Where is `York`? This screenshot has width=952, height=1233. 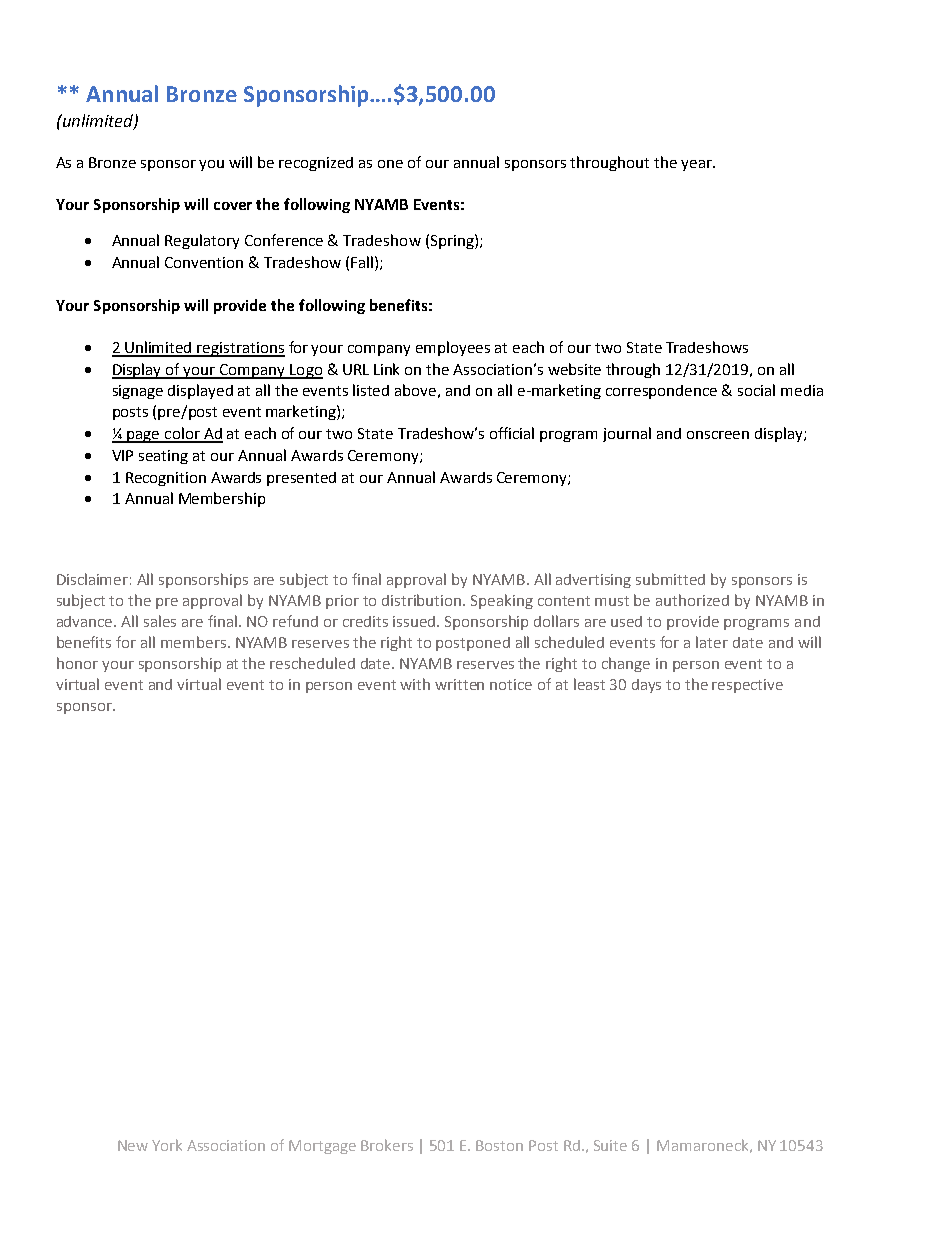
York is located at coordinates (167, 1145).
